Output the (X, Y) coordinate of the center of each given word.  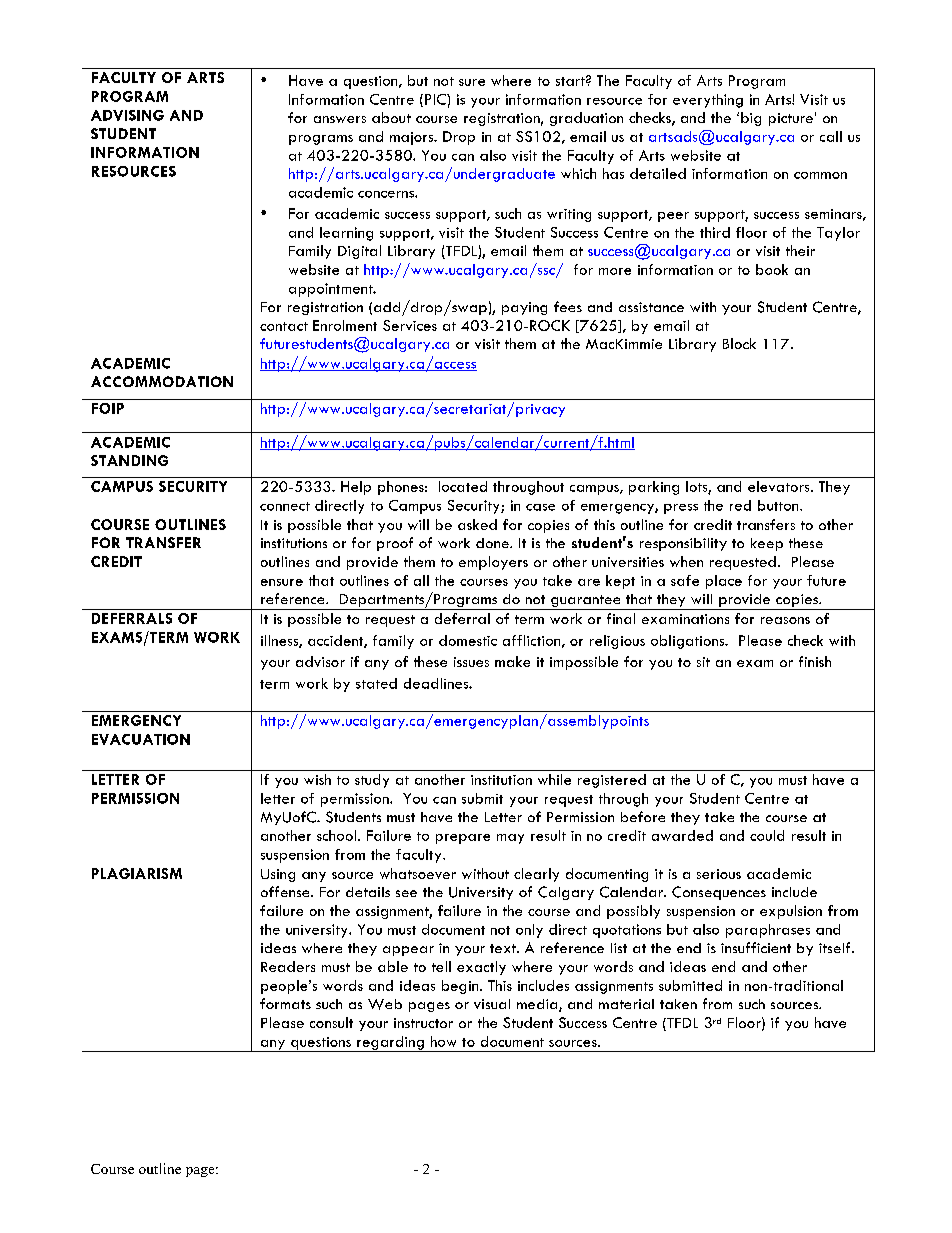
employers (493, 563)
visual (492, 1004)
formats (285, 1003)
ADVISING (127, 115)
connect (285, 506)
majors (413, 138)
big (751, 119)
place (724, 582)
